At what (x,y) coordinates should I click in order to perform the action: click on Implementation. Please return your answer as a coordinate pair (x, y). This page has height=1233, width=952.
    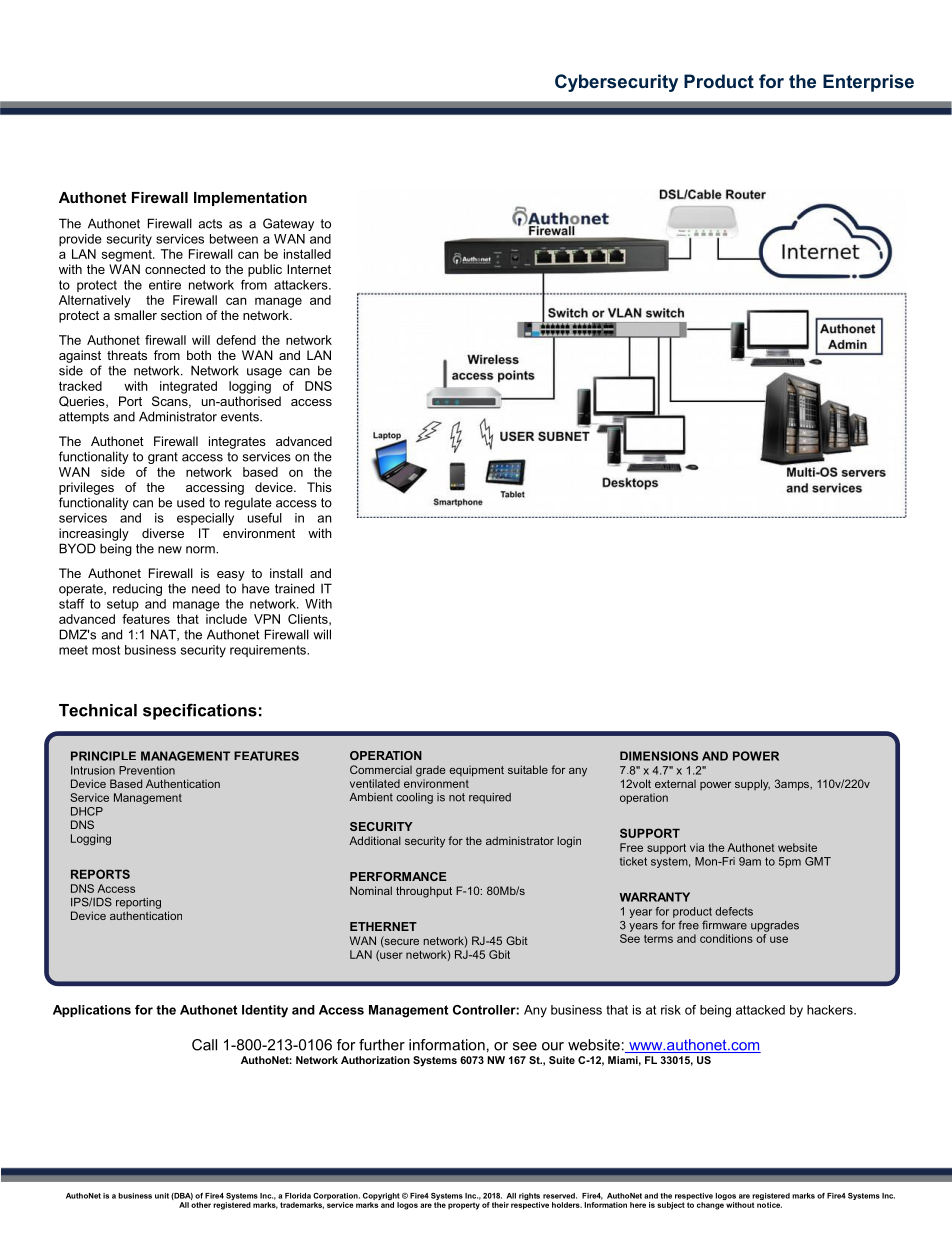
    Looking at the image, I should click on (250, 199).
